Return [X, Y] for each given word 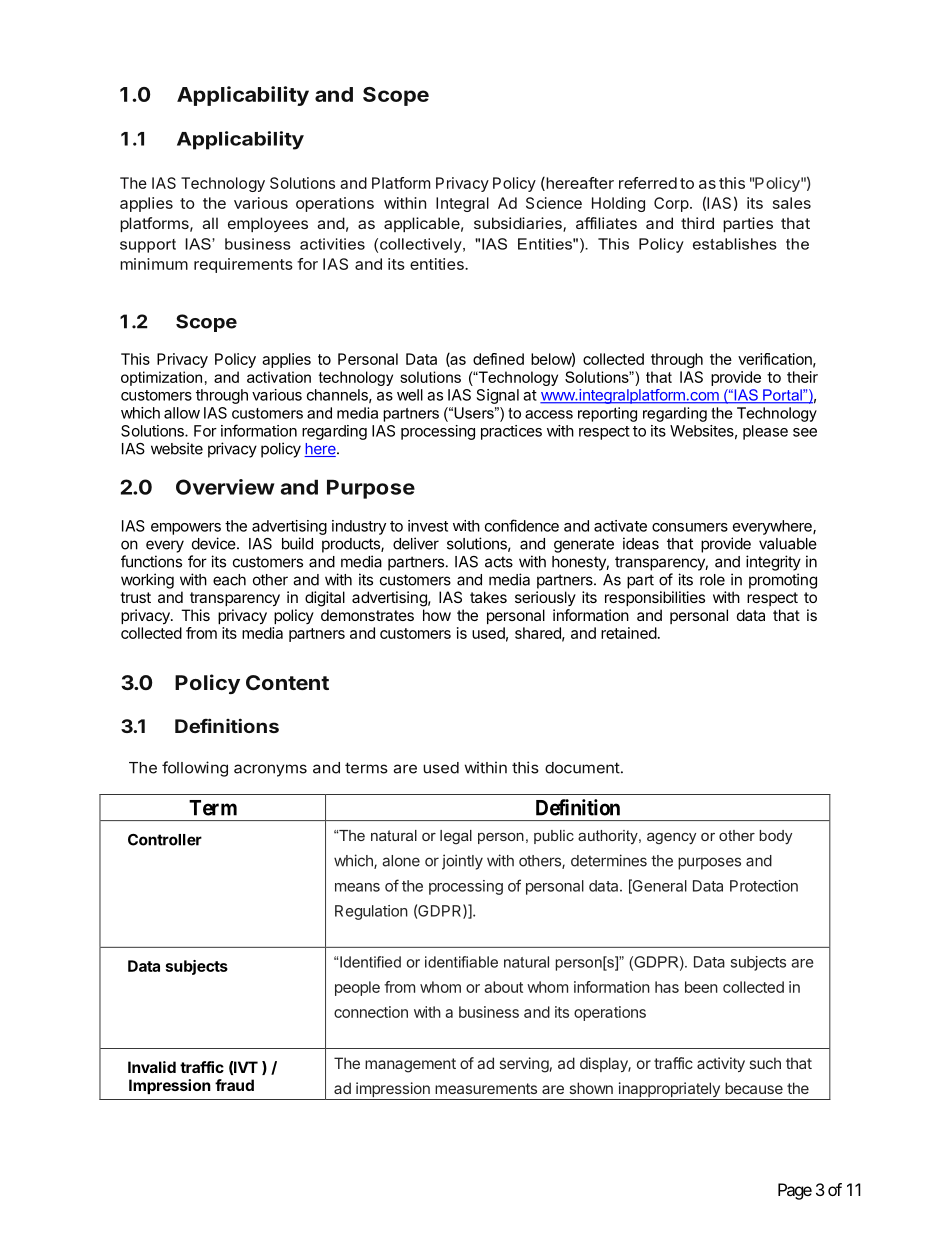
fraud [234, 1085]
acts [499, 562]
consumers [690, 527]
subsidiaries [519, 224]
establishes [735, 244]
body [775, 837]
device [215, 543]
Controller [165, 840]
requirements [243, 265]
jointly [462, 862]
